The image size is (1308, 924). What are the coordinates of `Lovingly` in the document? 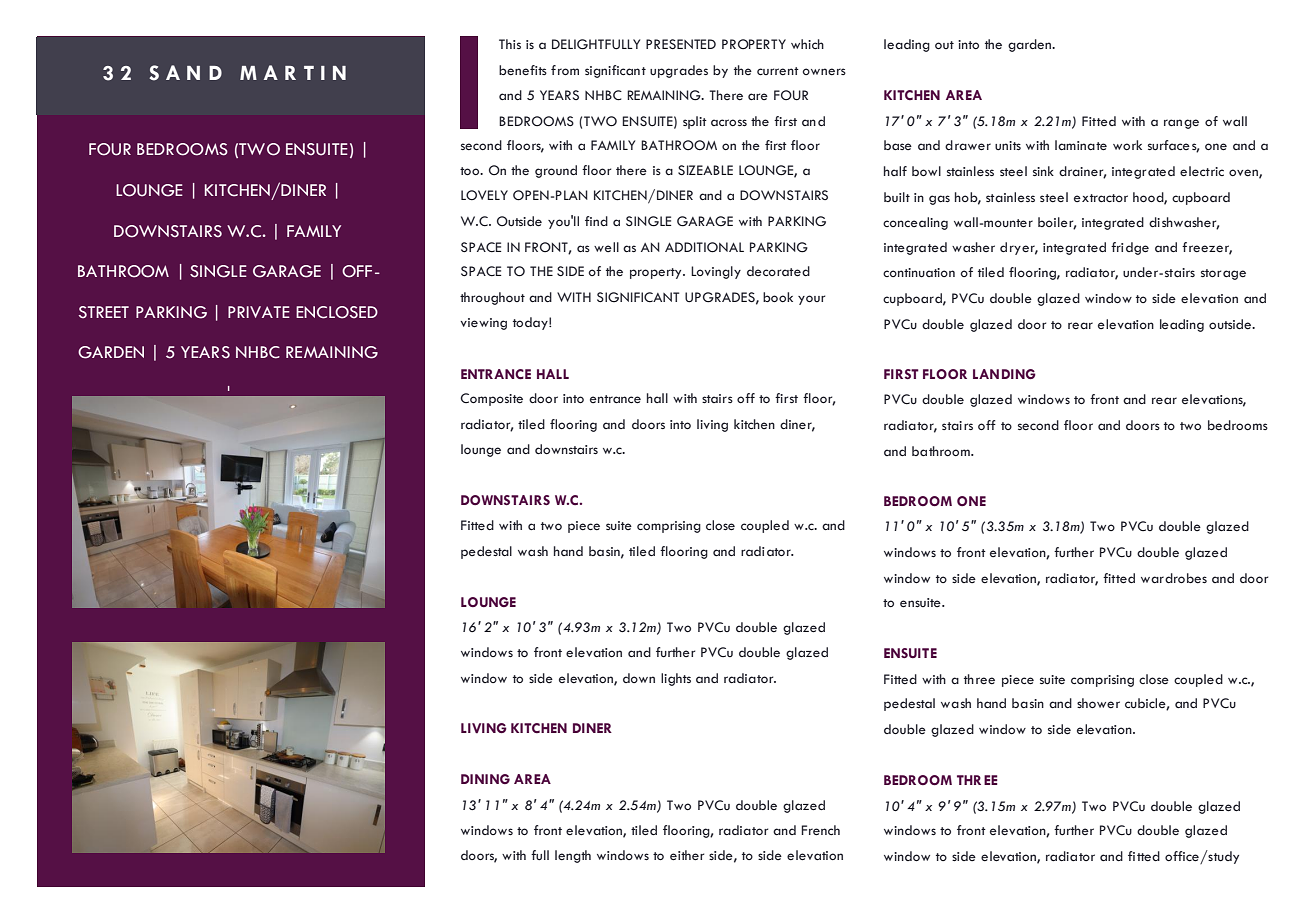 It's located at (716, 272).
